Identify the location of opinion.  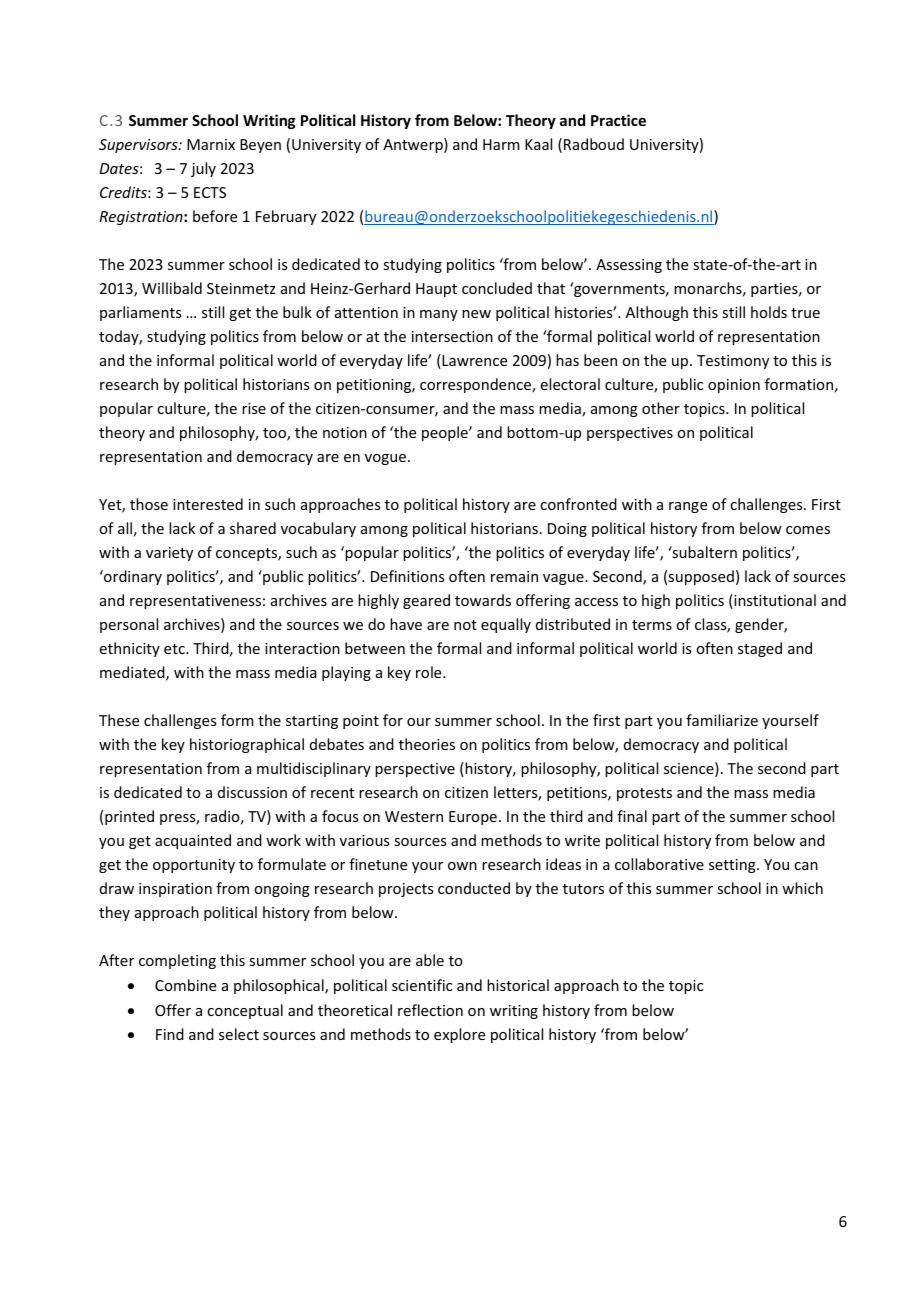
(734, 386).
